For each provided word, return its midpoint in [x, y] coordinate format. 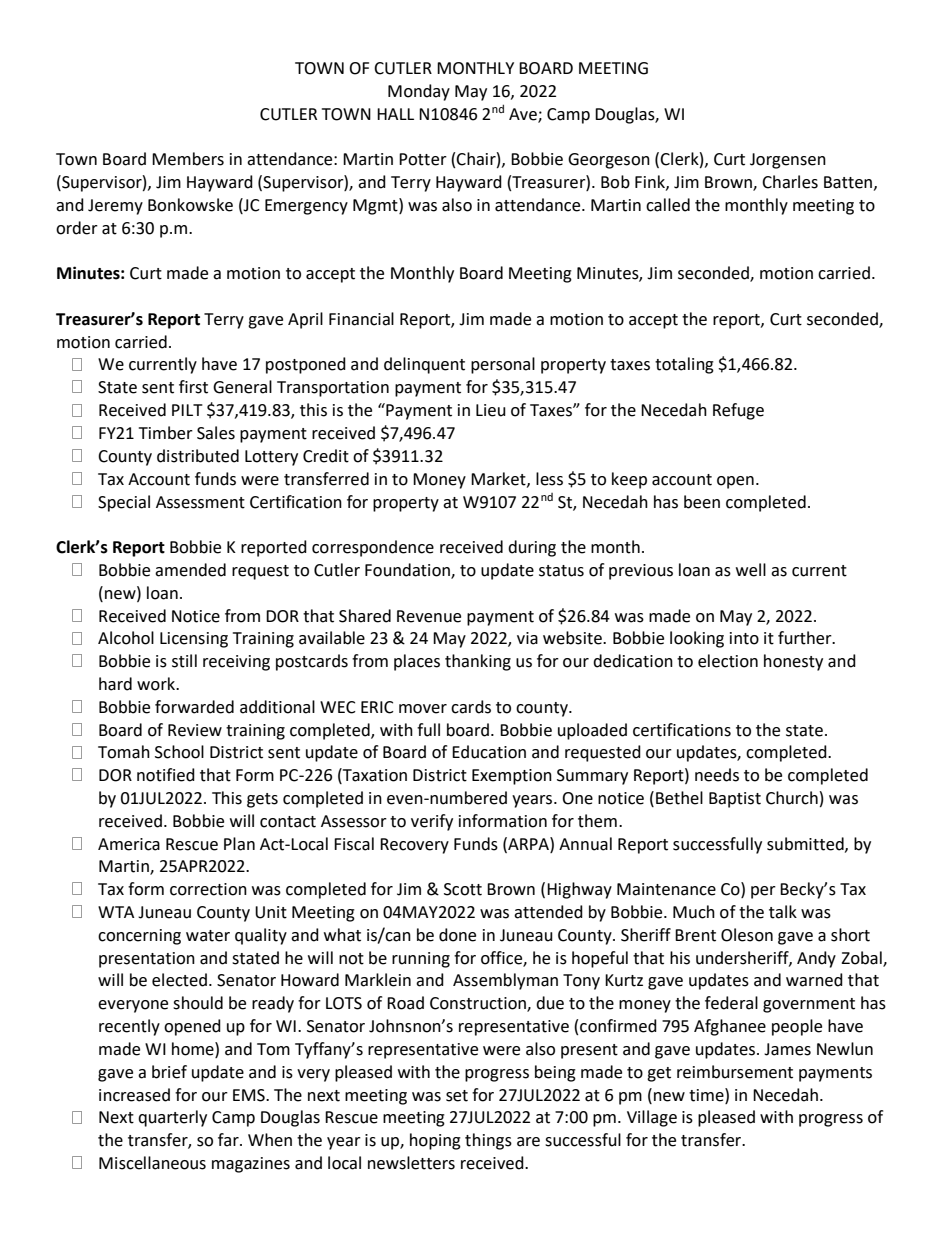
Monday [419, 92]
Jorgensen [788, 161]
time [707, 1095]
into [744, 638]
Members [188, 159]
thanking [478, 662]
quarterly [172, 1118]
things [488, 1141]
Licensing [194, 640]
